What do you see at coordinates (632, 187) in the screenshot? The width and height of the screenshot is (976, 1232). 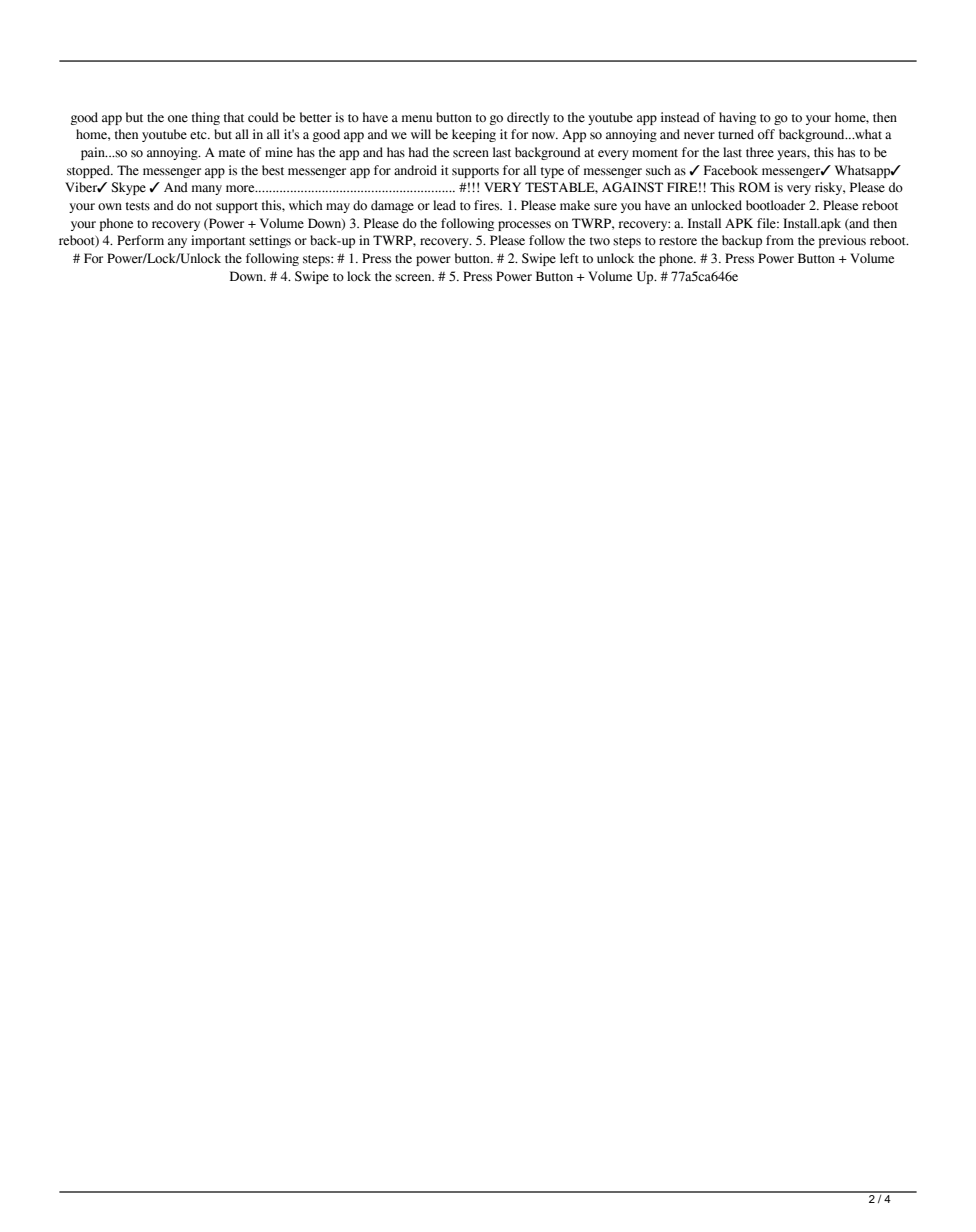 I see `AGAINST` at bounding box center [632, 187].
